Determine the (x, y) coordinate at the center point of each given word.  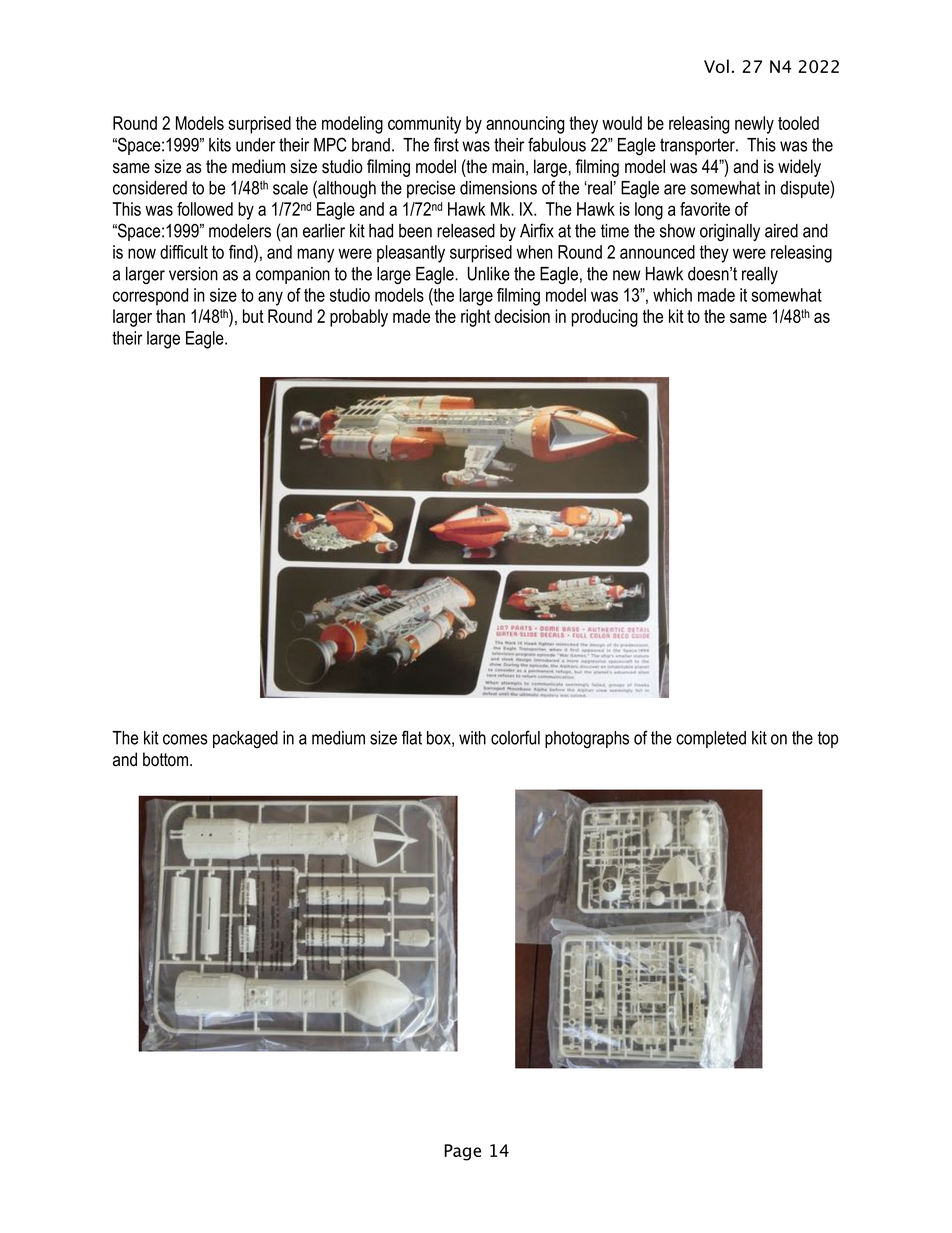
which (672, 295)
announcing (525, 125)
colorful (515, 737)
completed (711, 739)
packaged (245, 740)
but (253, 316)
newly (754, 125)
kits (220, 145)
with (472, 738)
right (476, 318)
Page (462, 1152)
